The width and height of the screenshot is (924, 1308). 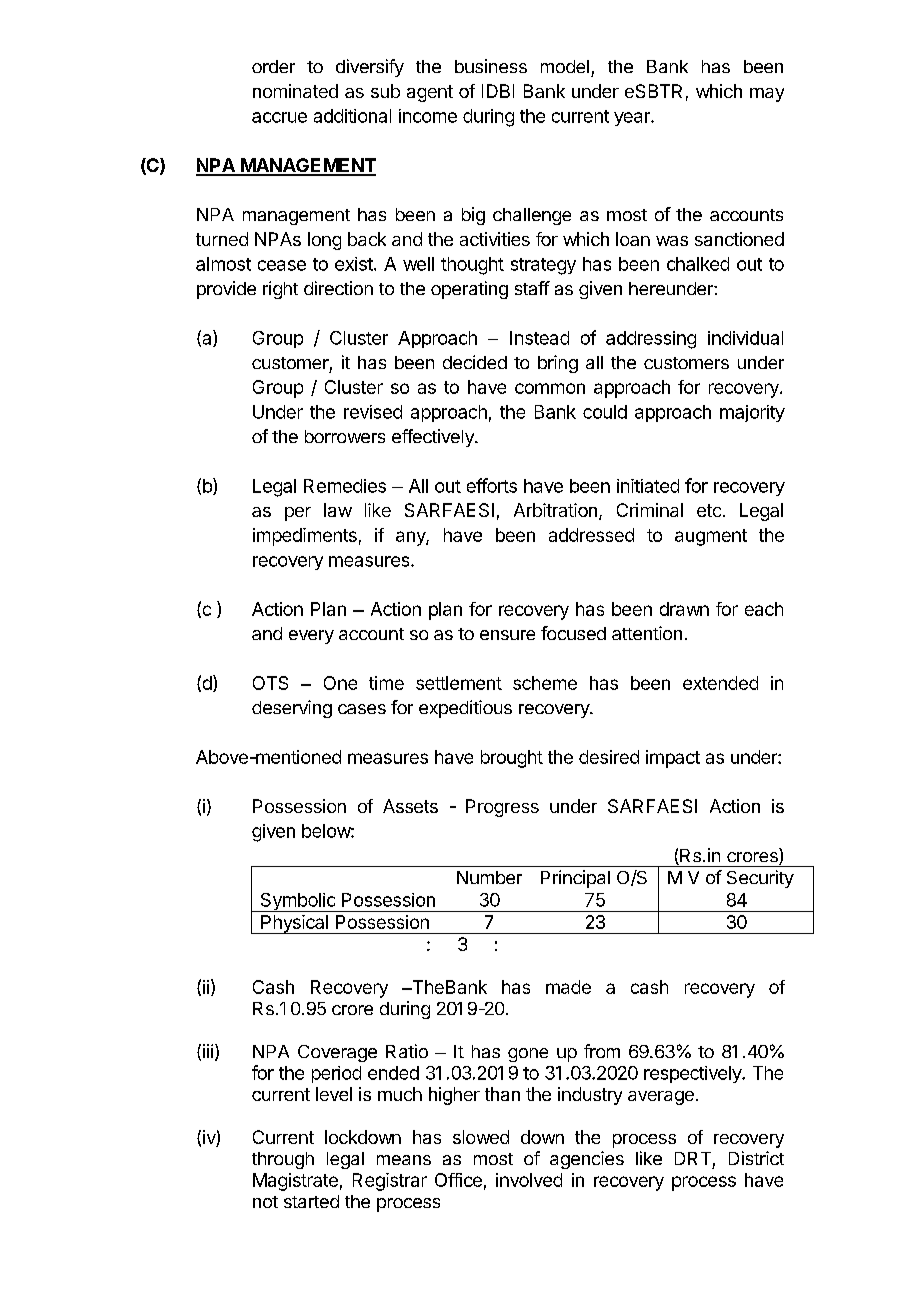 I want to click on right, so click(x=280, y=290).
